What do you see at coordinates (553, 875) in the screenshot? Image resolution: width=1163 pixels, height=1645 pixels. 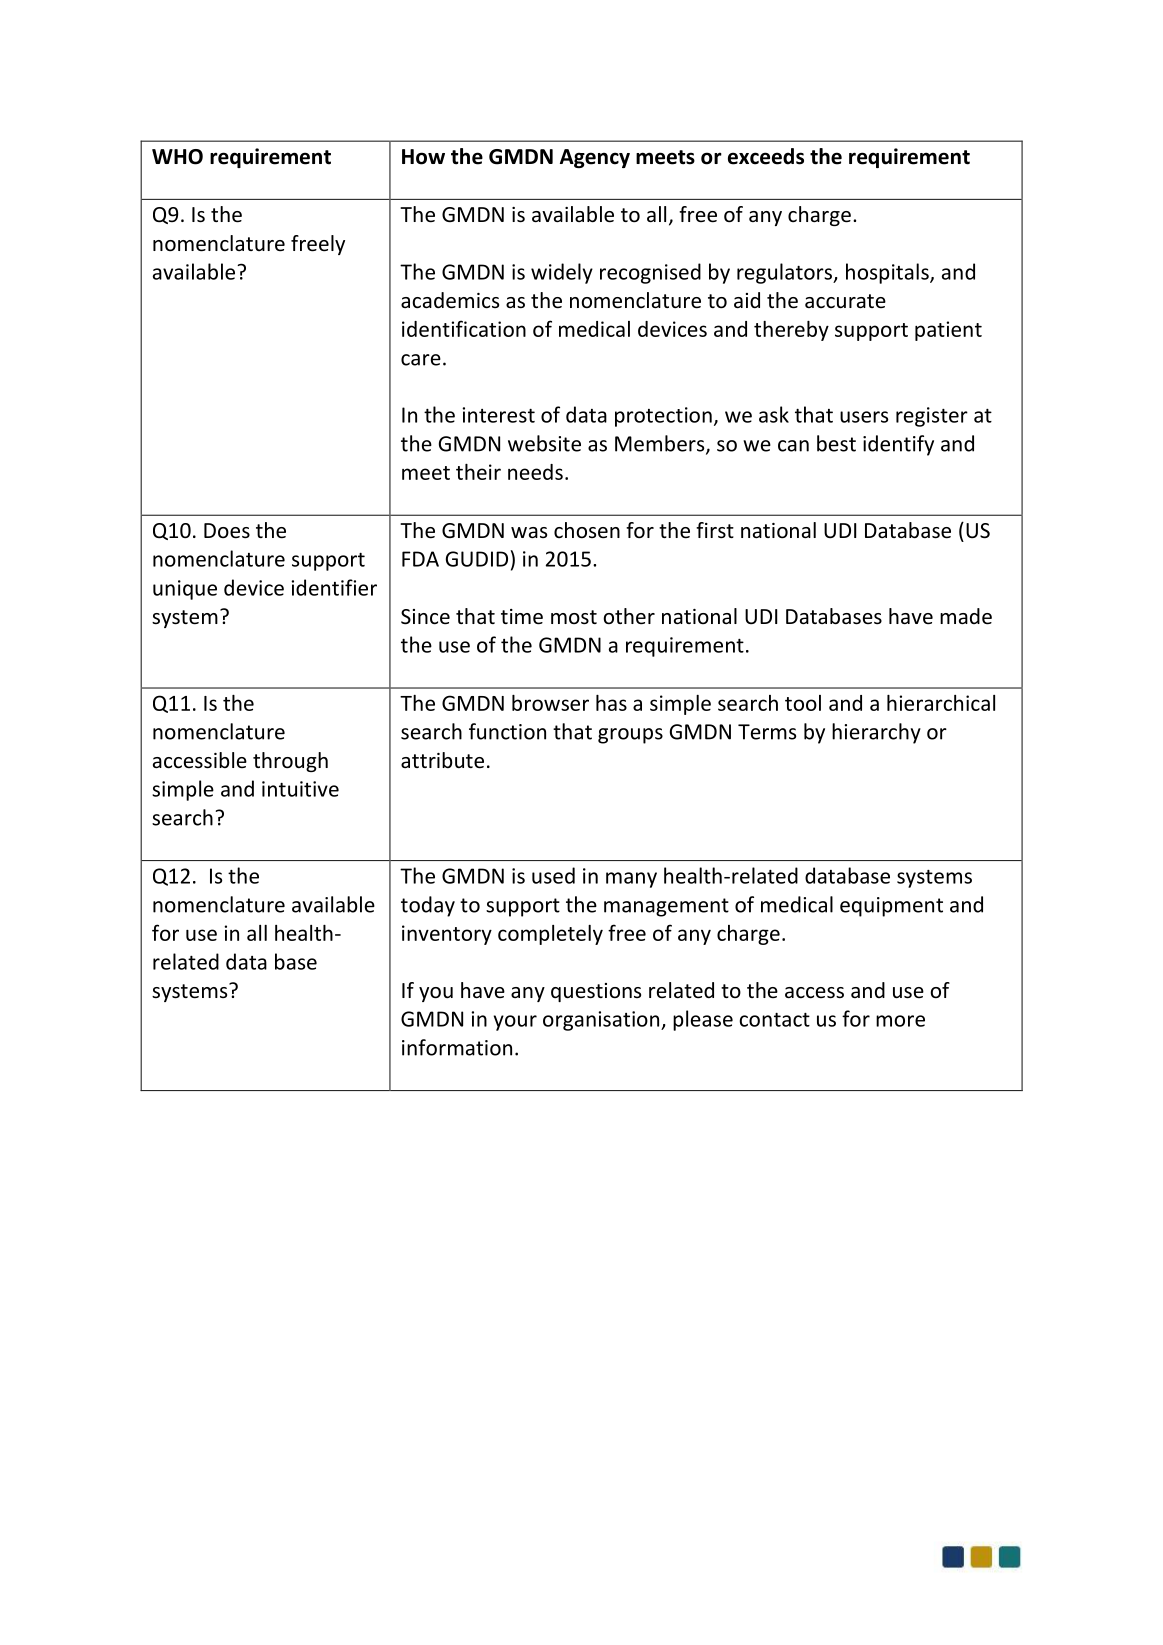 I see `used` at bounding box center [553, 875].
